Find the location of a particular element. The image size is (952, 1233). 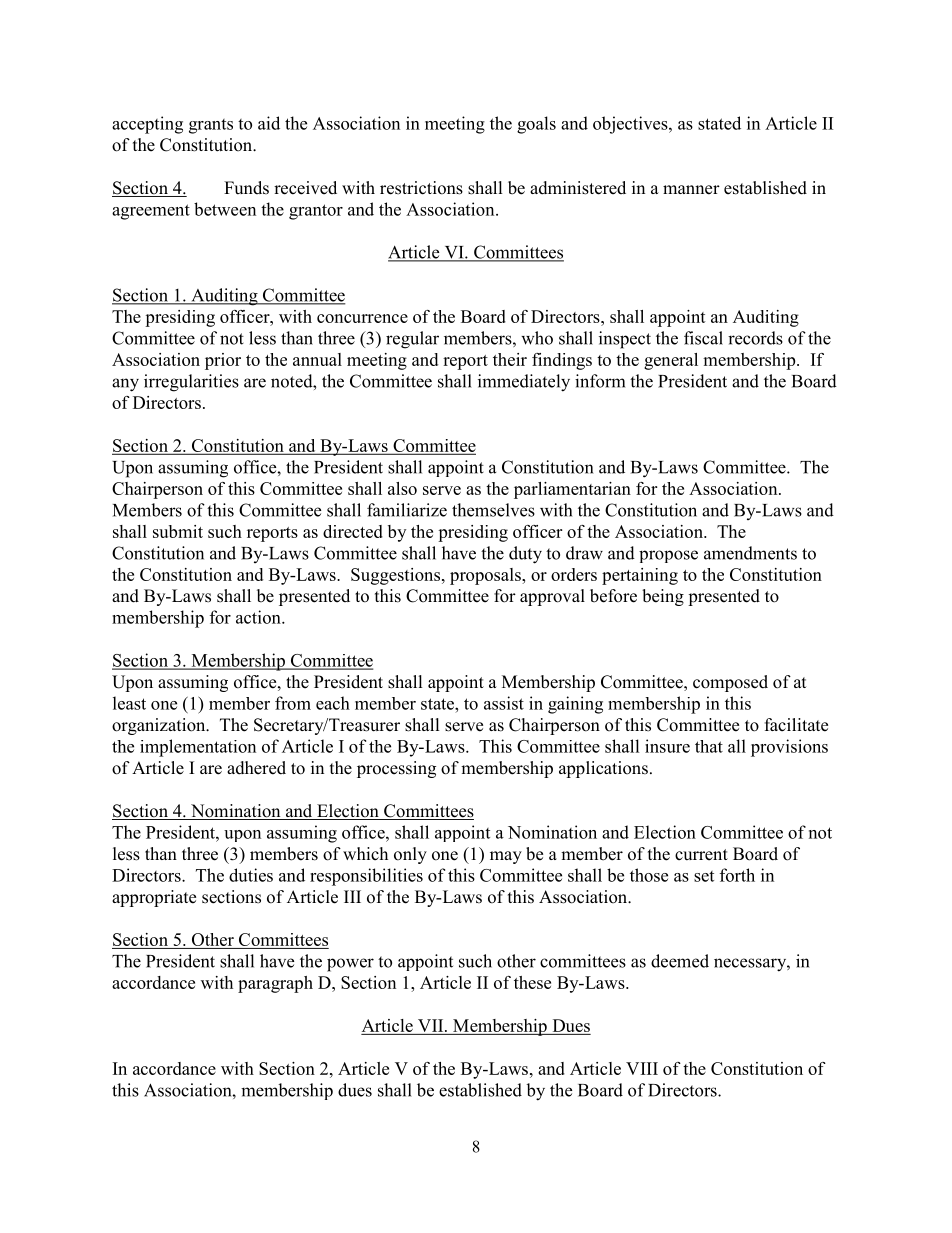

action is located at coordinates (259, 617).
